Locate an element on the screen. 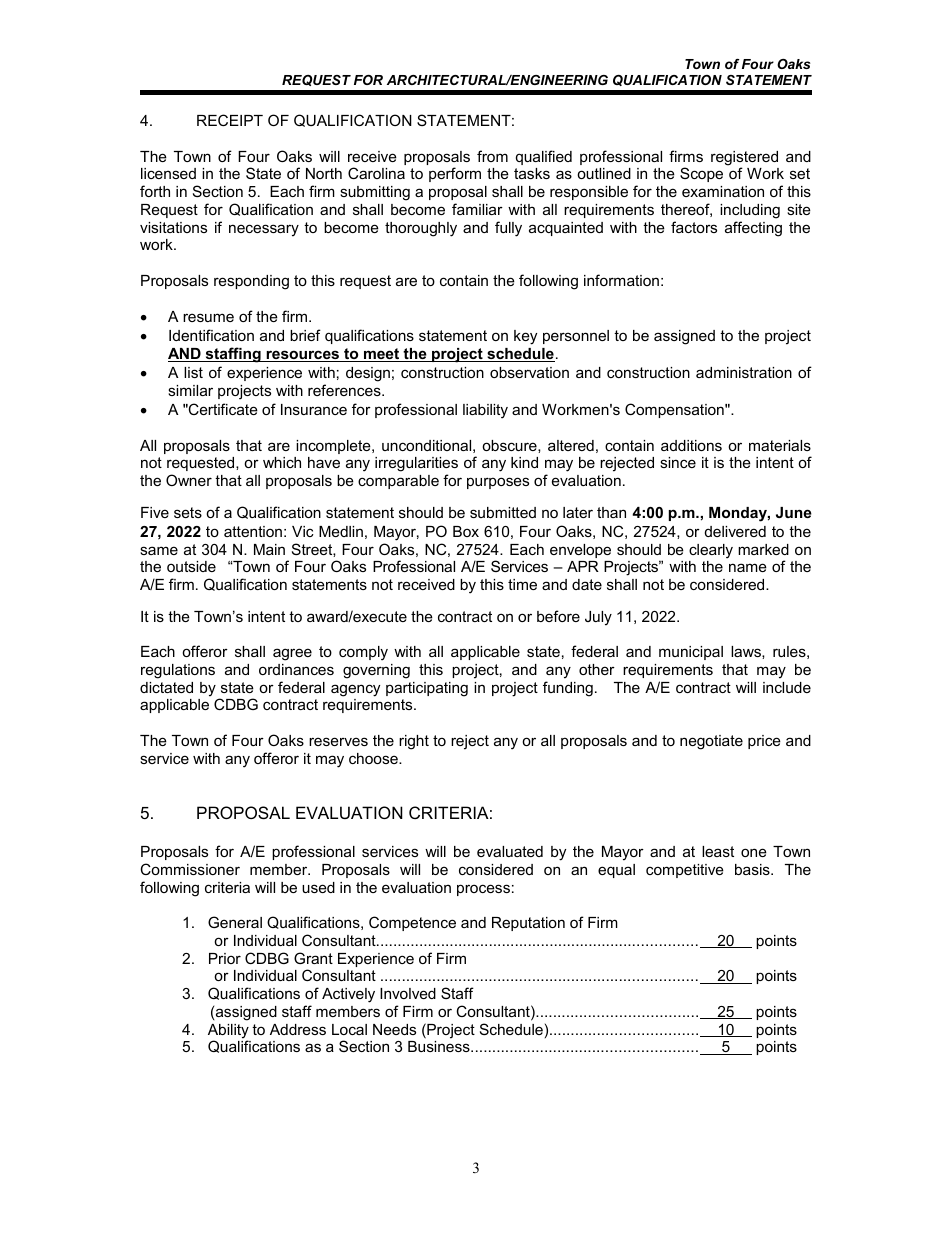  negotiate is located at coordinates (711, 742).
